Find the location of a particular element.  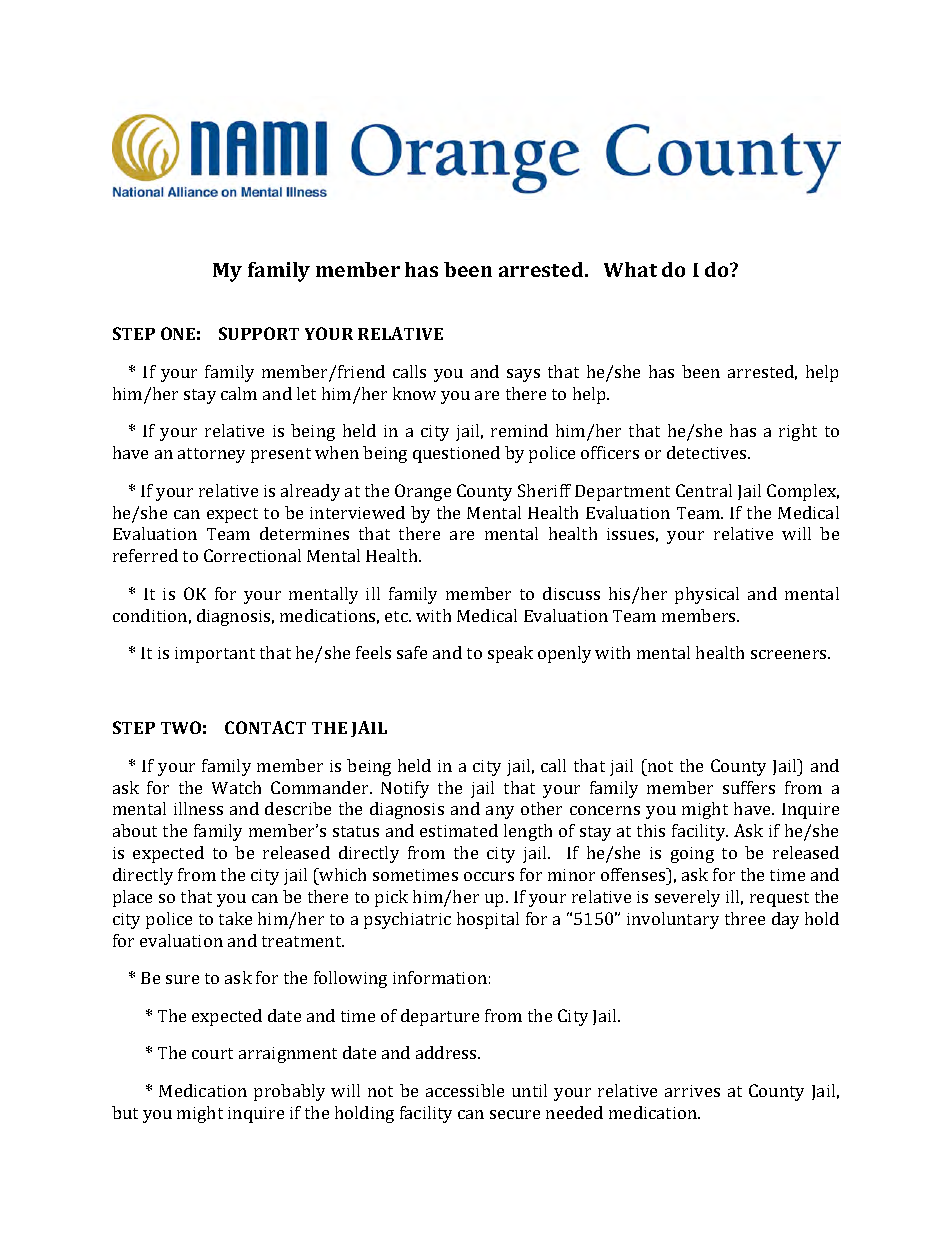

attorney is located at coordinates (211, 455).
